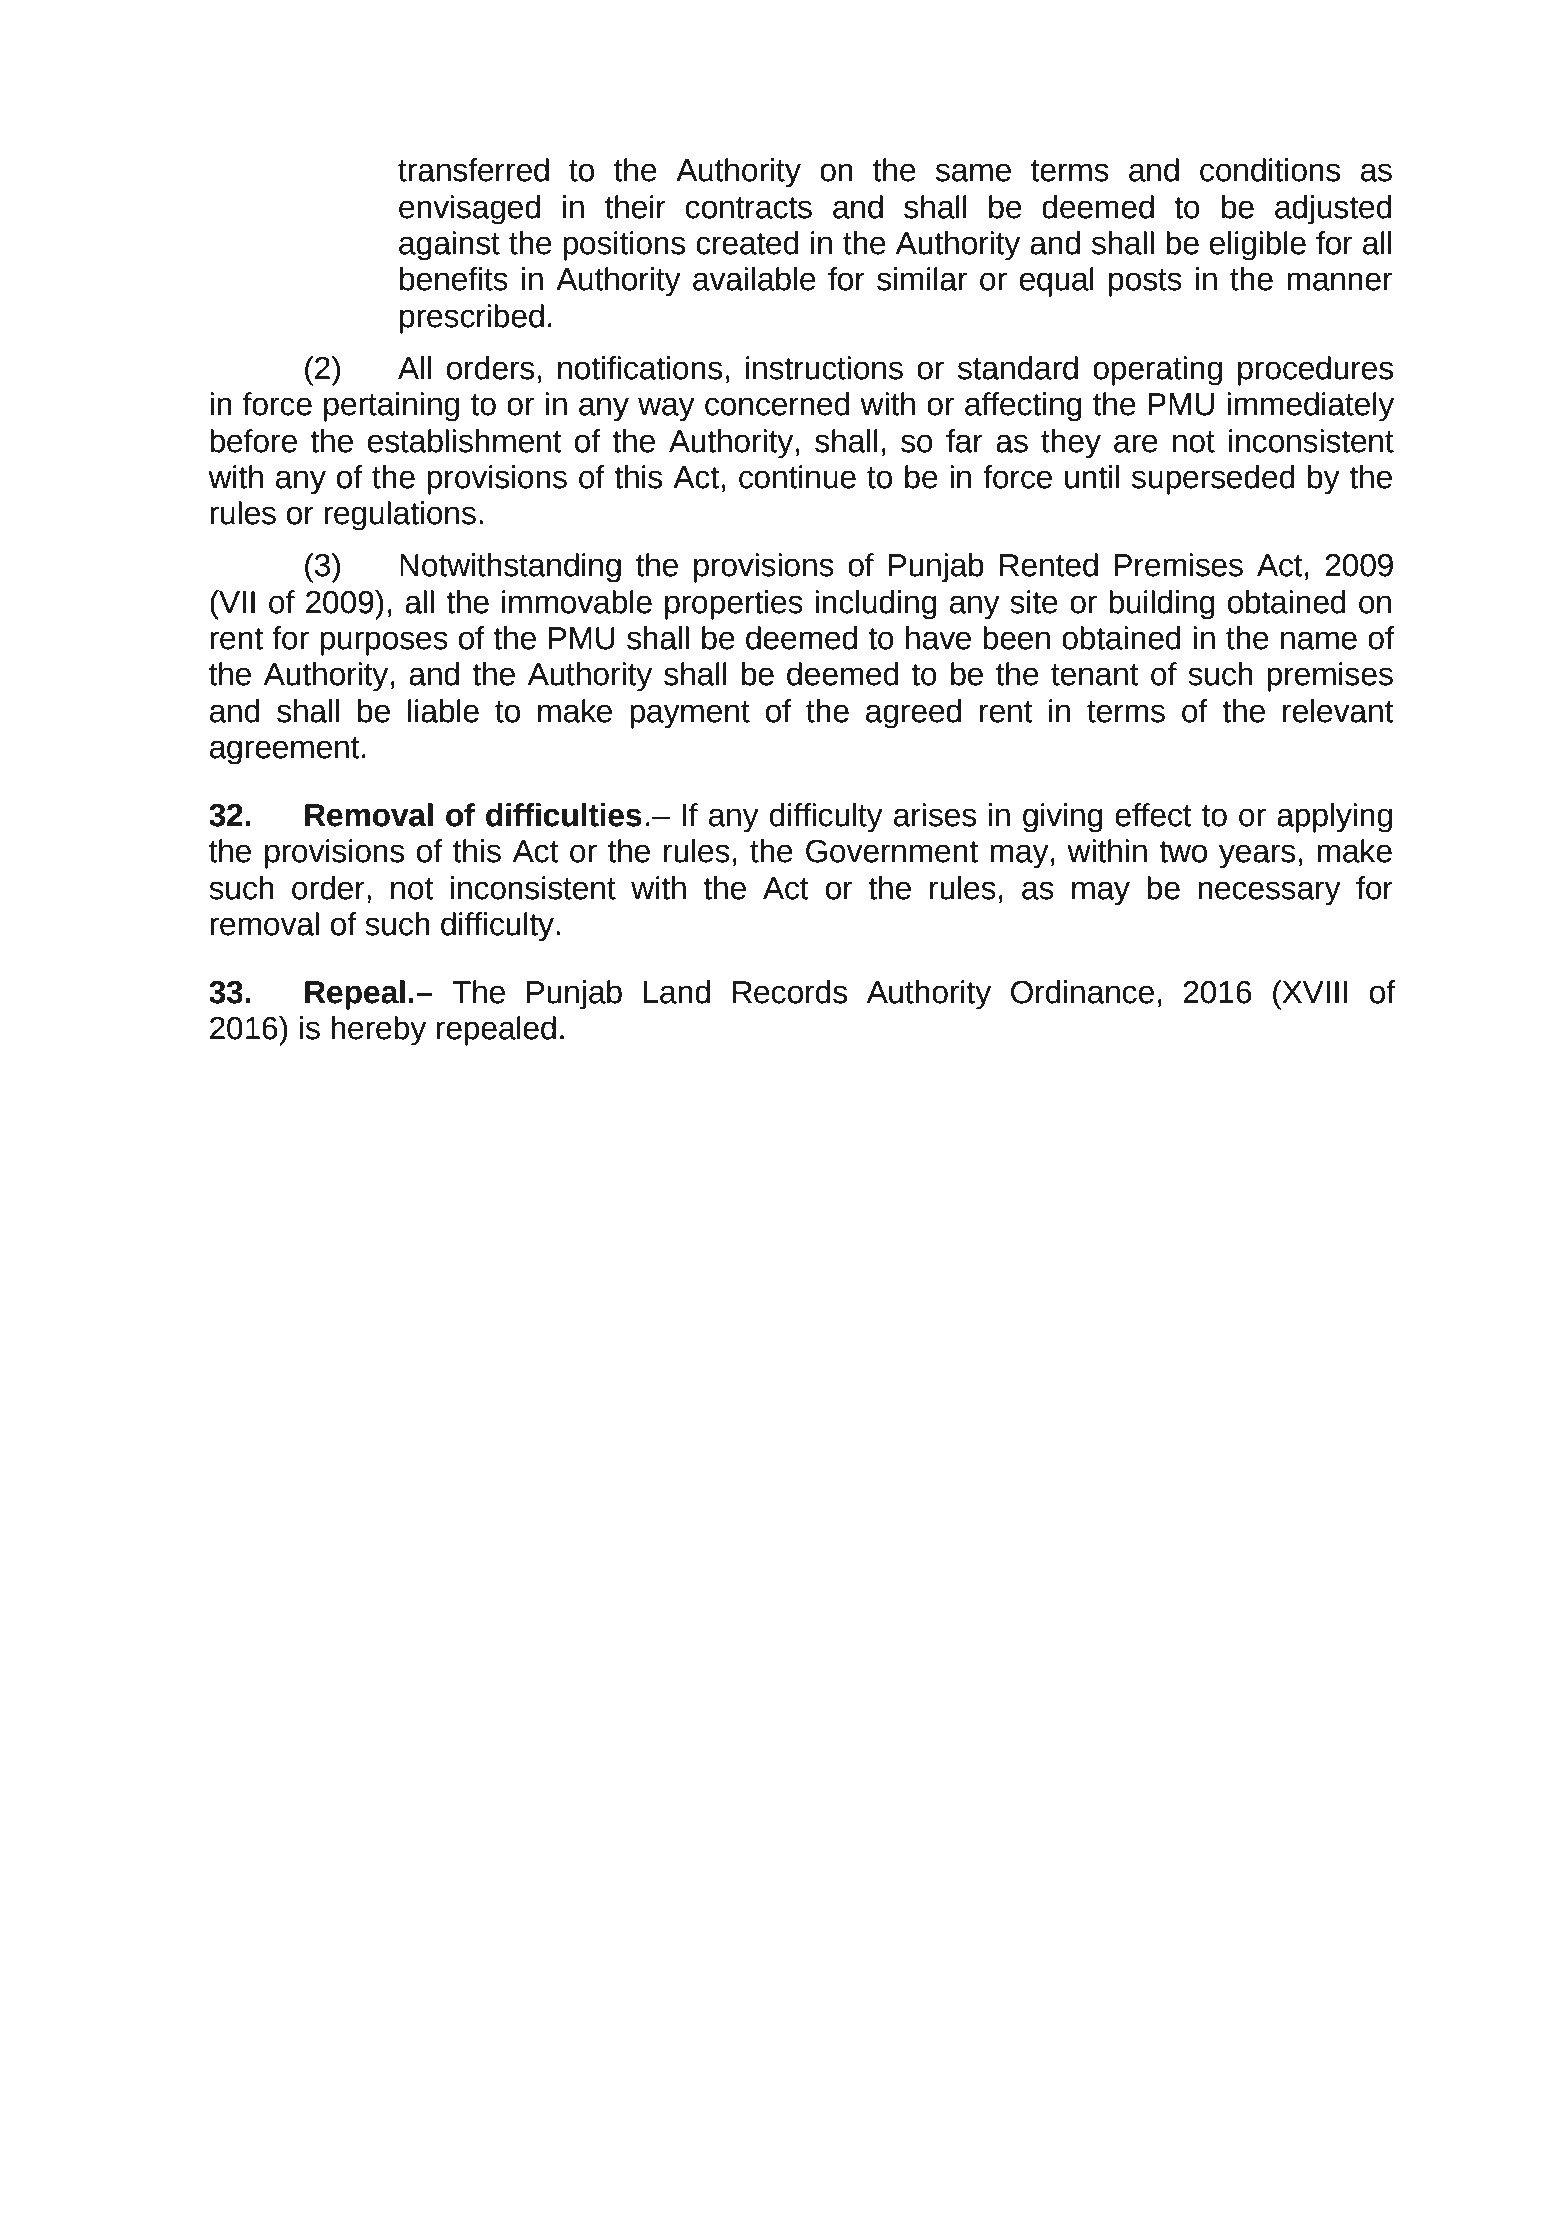  What do you see at coordinates (935, 815) in the screenshot?
I see `arises` at bounding box center [935, 815].
